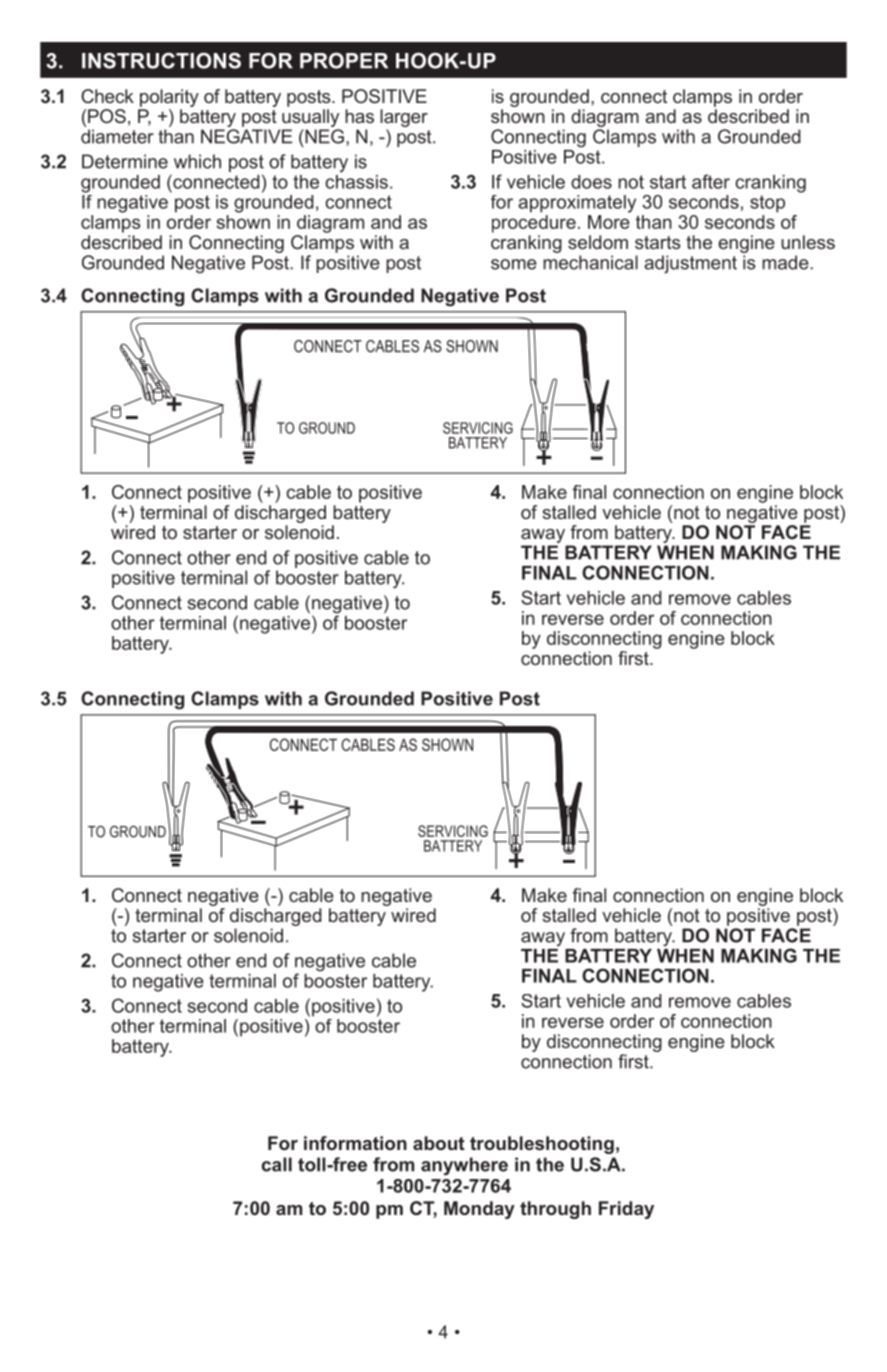  I want to click on call, so click(277, 1164).
